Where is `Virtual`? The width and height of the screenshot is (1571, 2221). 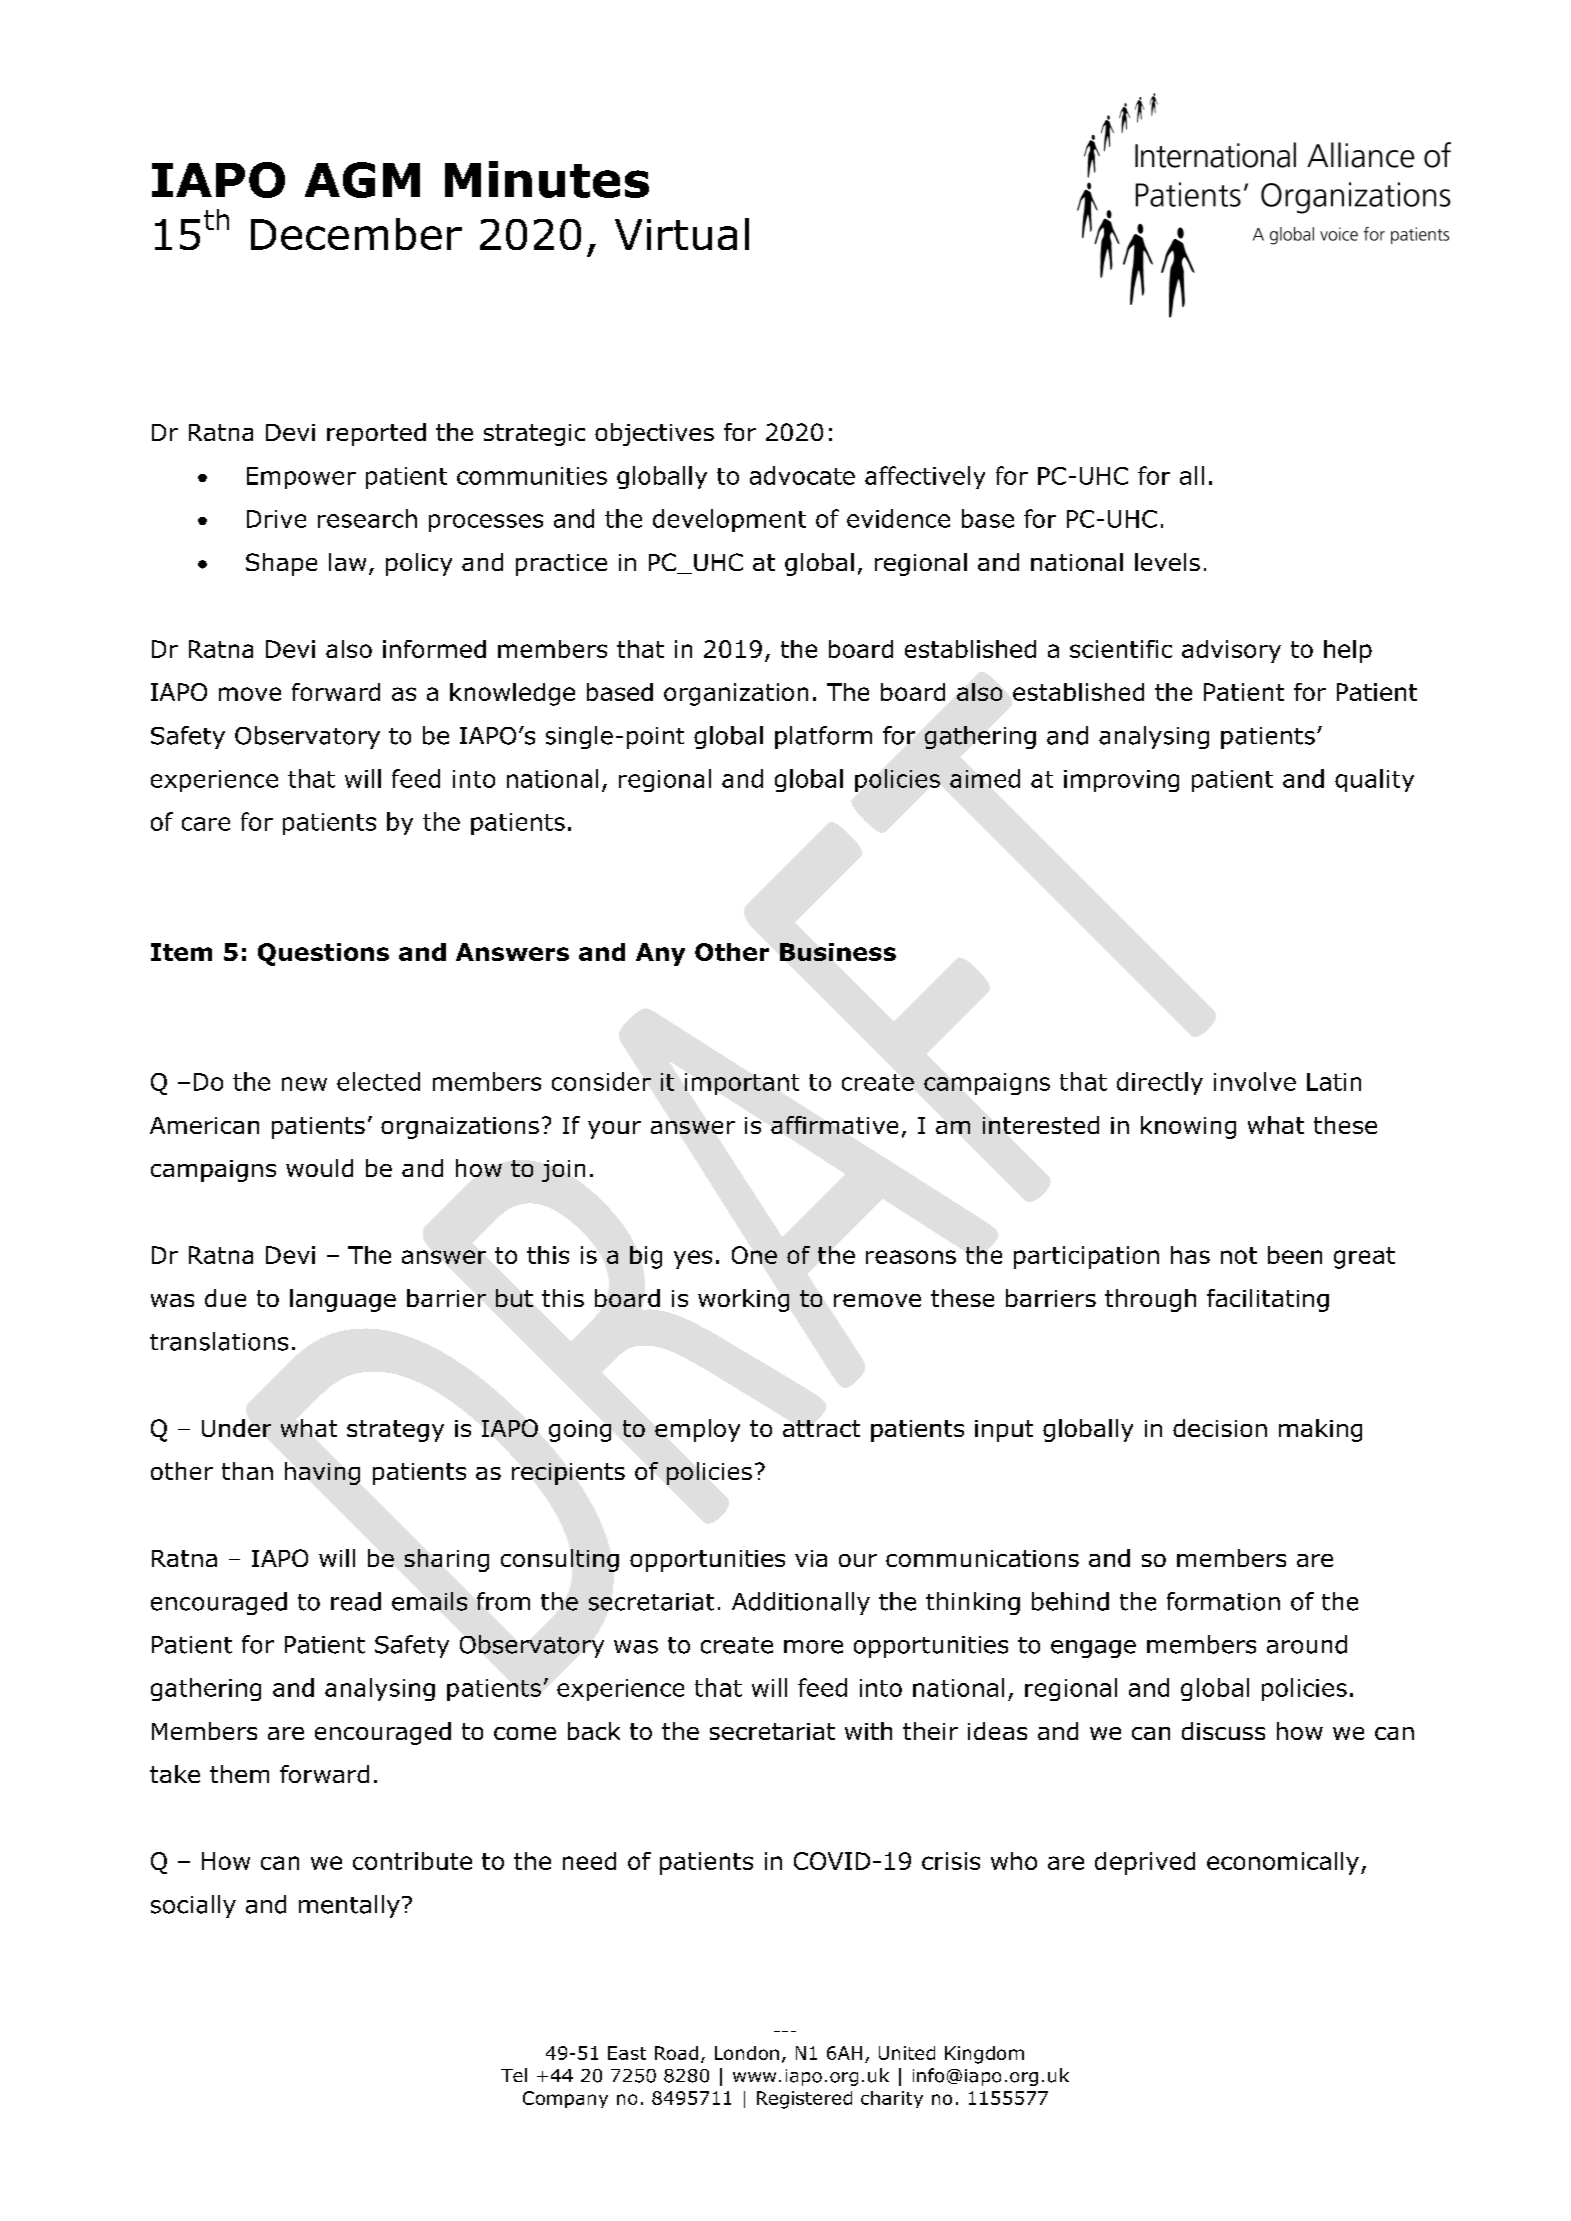 Virtual is located at coordinates (682, 234).
